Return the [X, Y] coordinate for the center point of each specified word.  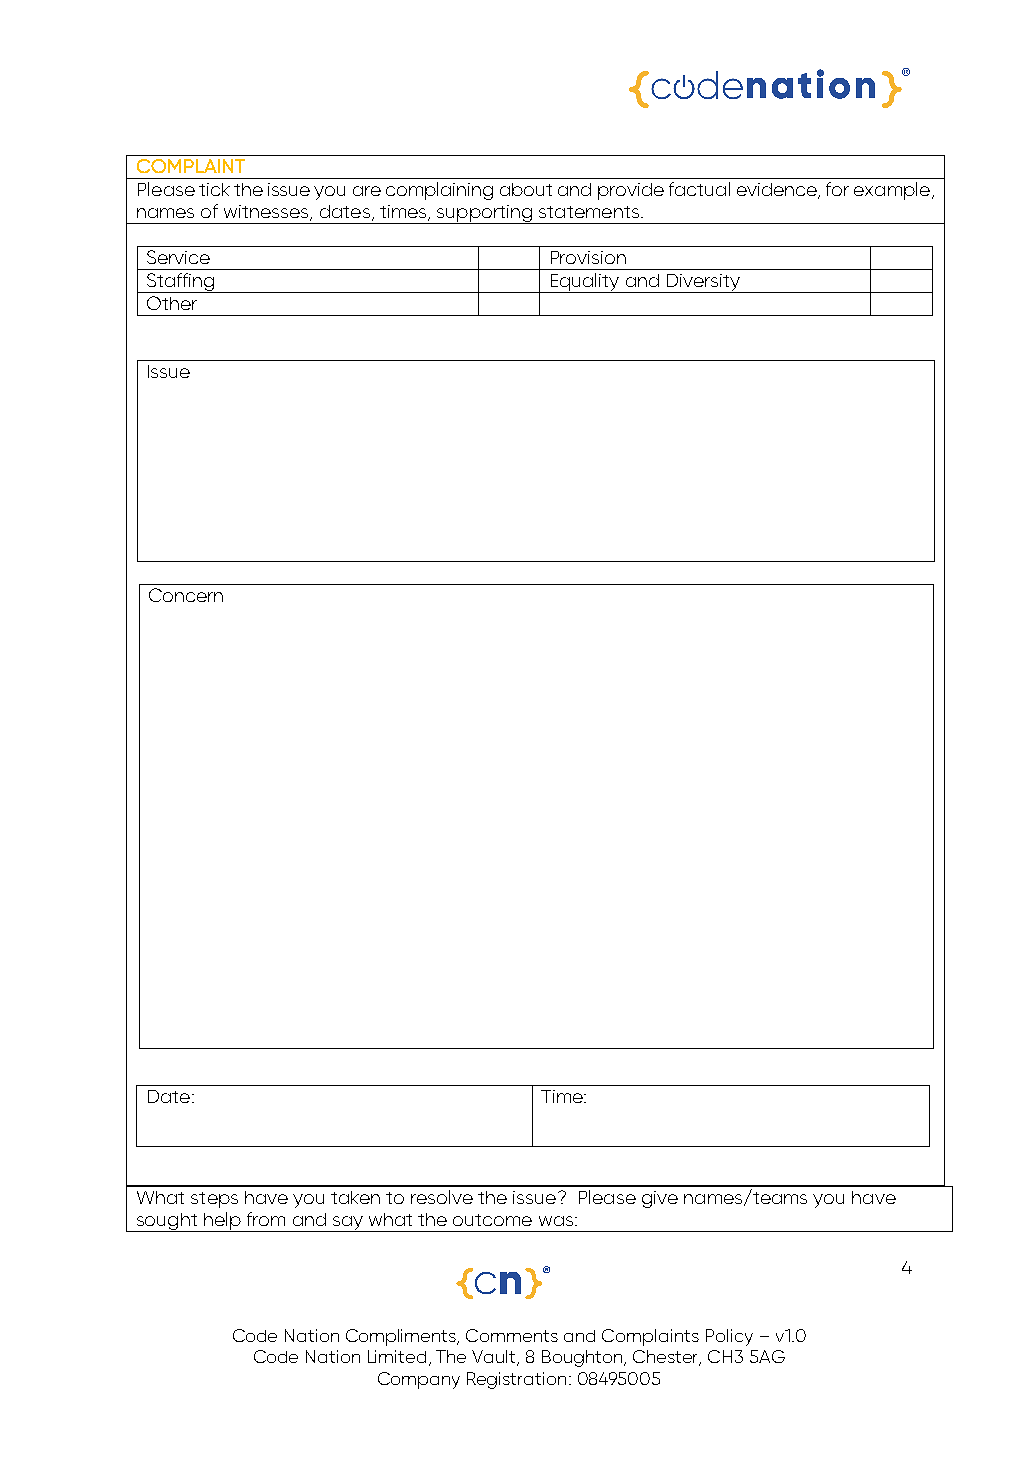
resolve [442, 1197]
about [526, 189]
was [556, 1221]
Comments [512, 1335]
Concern [186, 595]
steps [214, 1200]
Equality [585, 283]
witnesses [267, 213]
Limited [397, 1356]
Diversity [703, 283]
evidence [778, 191]
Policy [729, 1337]
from [266, 1219]
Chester [667, 1358]
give [660, 1199]
